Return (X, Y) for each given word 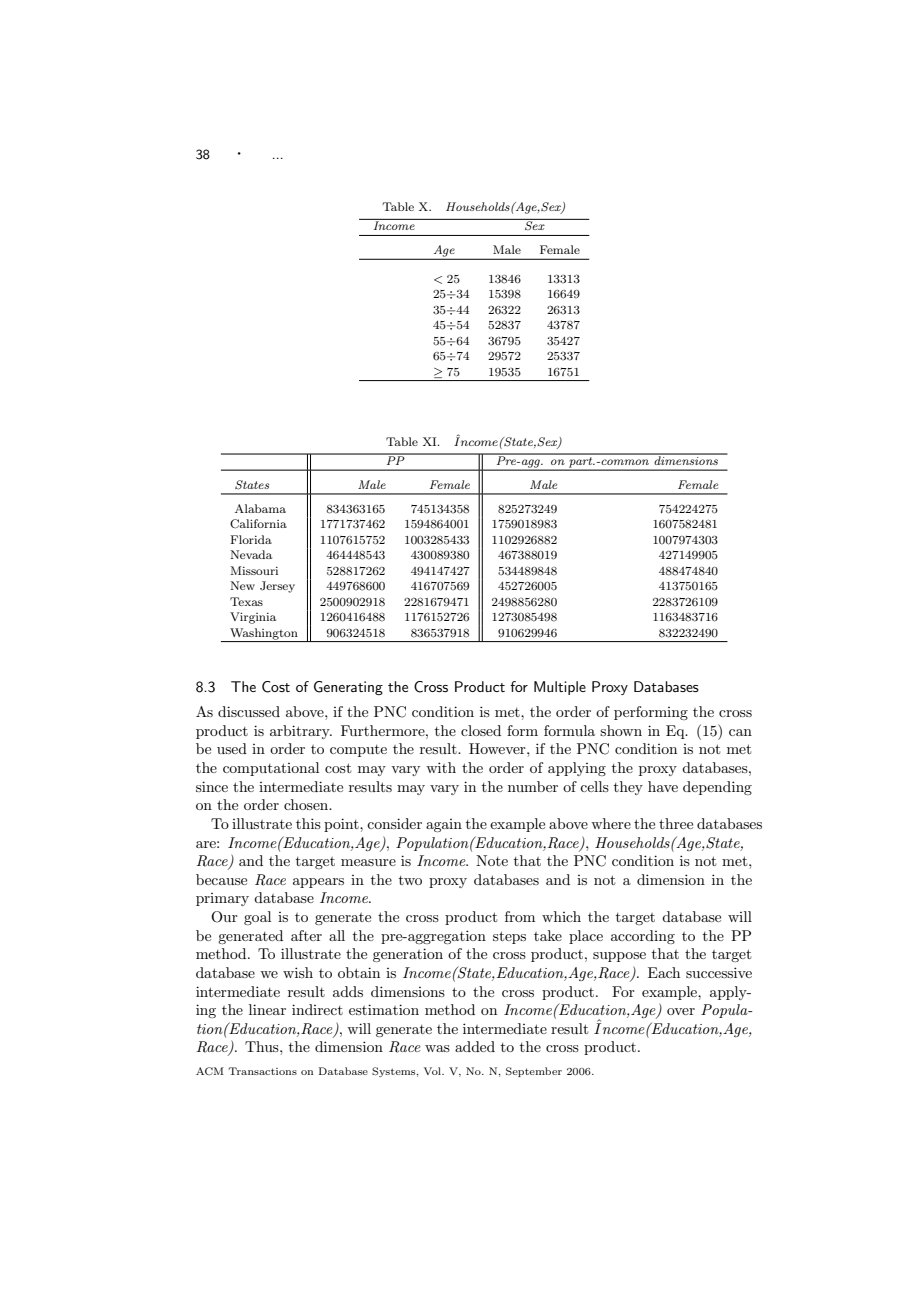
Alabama (260, 508)
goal (257, 918)
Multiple (560, 688)
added (475, 1046)
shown (621, 730)
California (258, 524)
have (663, 786)
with (441, 767)
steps (509, 937)
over (681, 1011)
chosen (307, 804)
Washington (264, 635)
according (643, 937)
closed (481, 730)
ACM (210, 1071)
